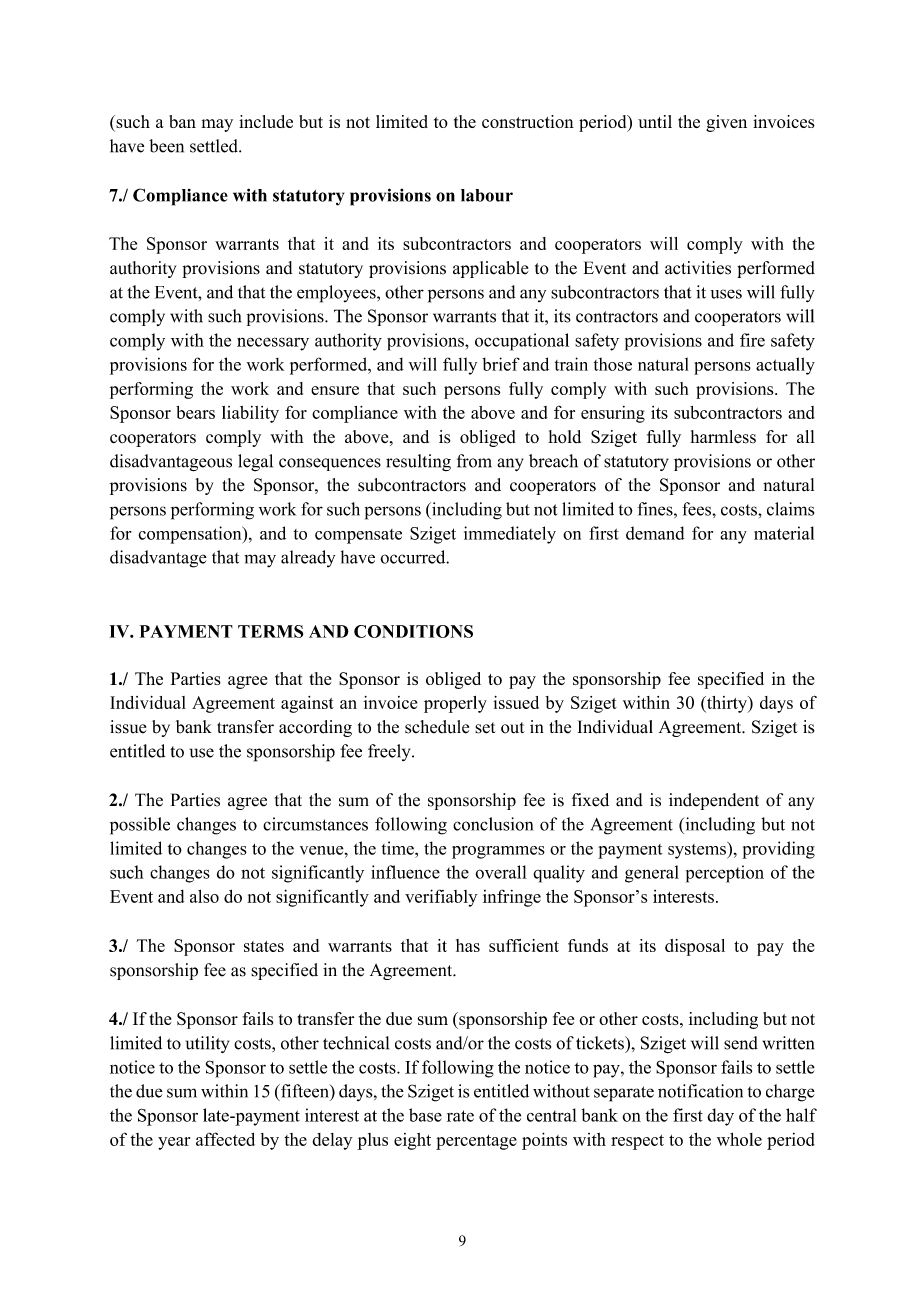 This page has width=924, height=1308. I want to click on labour, so click(487, 195).
